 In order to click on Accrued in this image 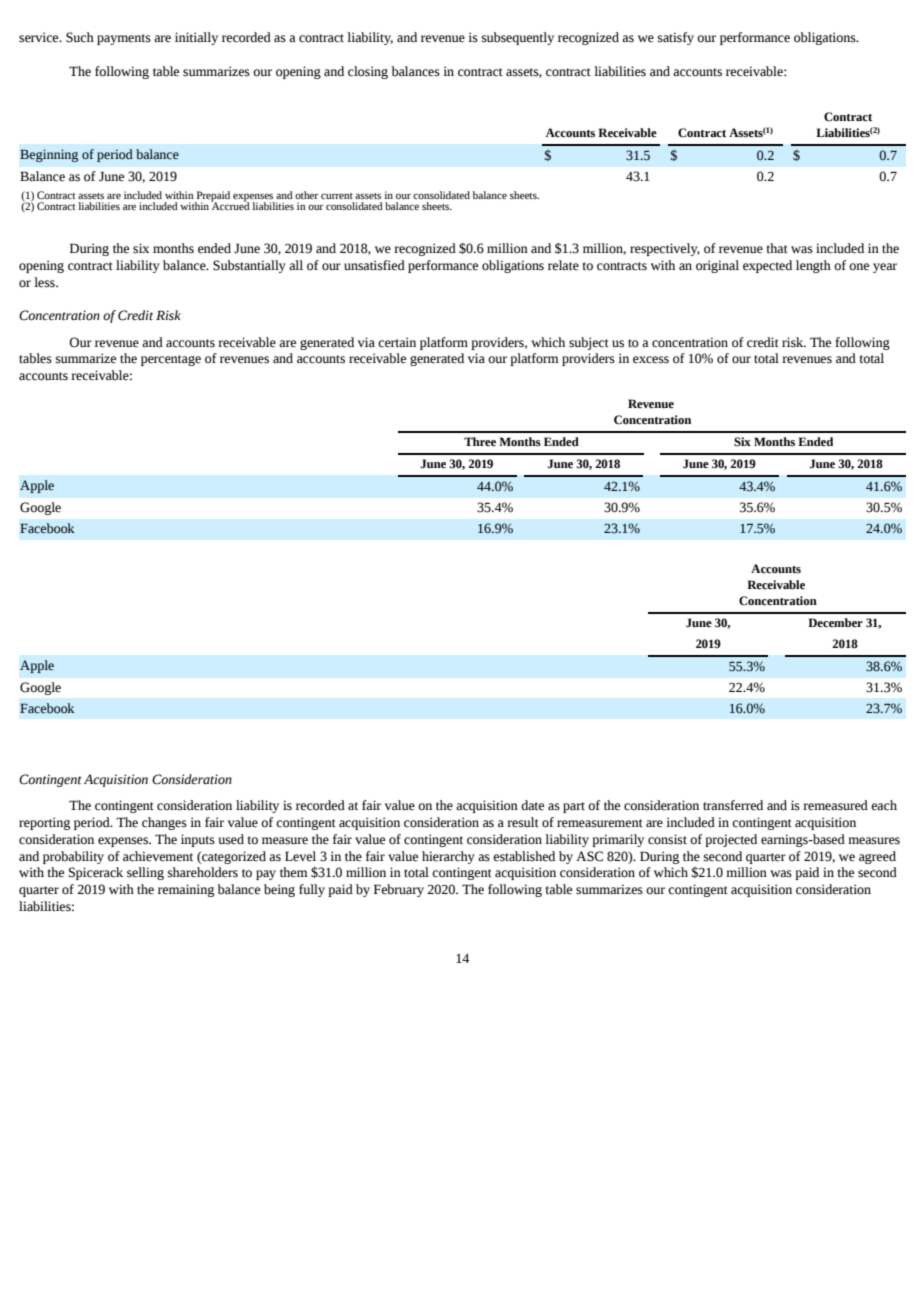, I will do `click(230, 205)`.
